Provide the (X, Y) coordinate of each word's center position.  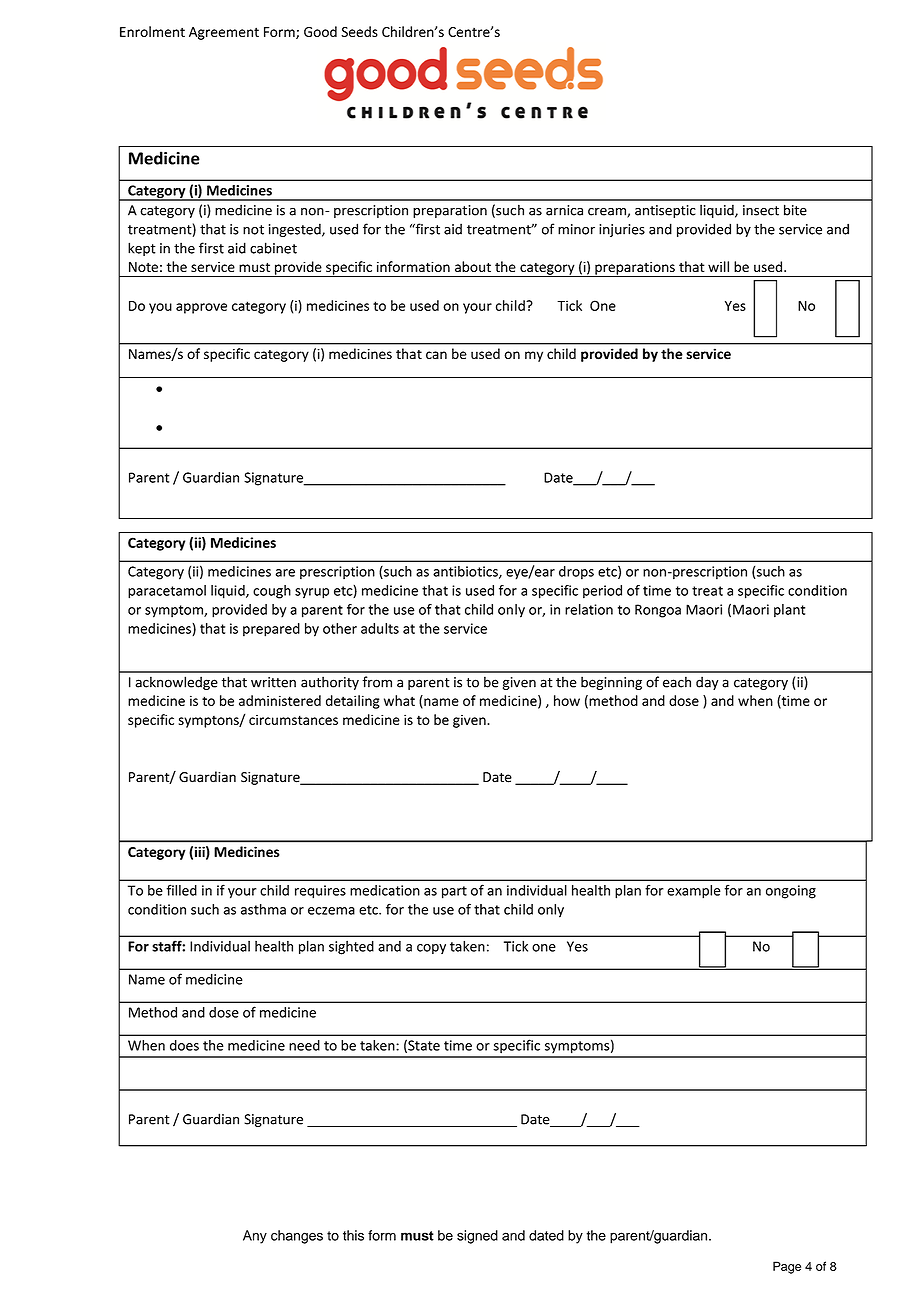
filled (181, 890)
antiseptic (665, 211)
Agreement (224, 33)
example (694, 892)
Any (255, 1237)
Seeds (359, 31)
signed (477, 1237)
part (454, 892)
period (602, 592)
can (436, 355)
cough (272, 592)
